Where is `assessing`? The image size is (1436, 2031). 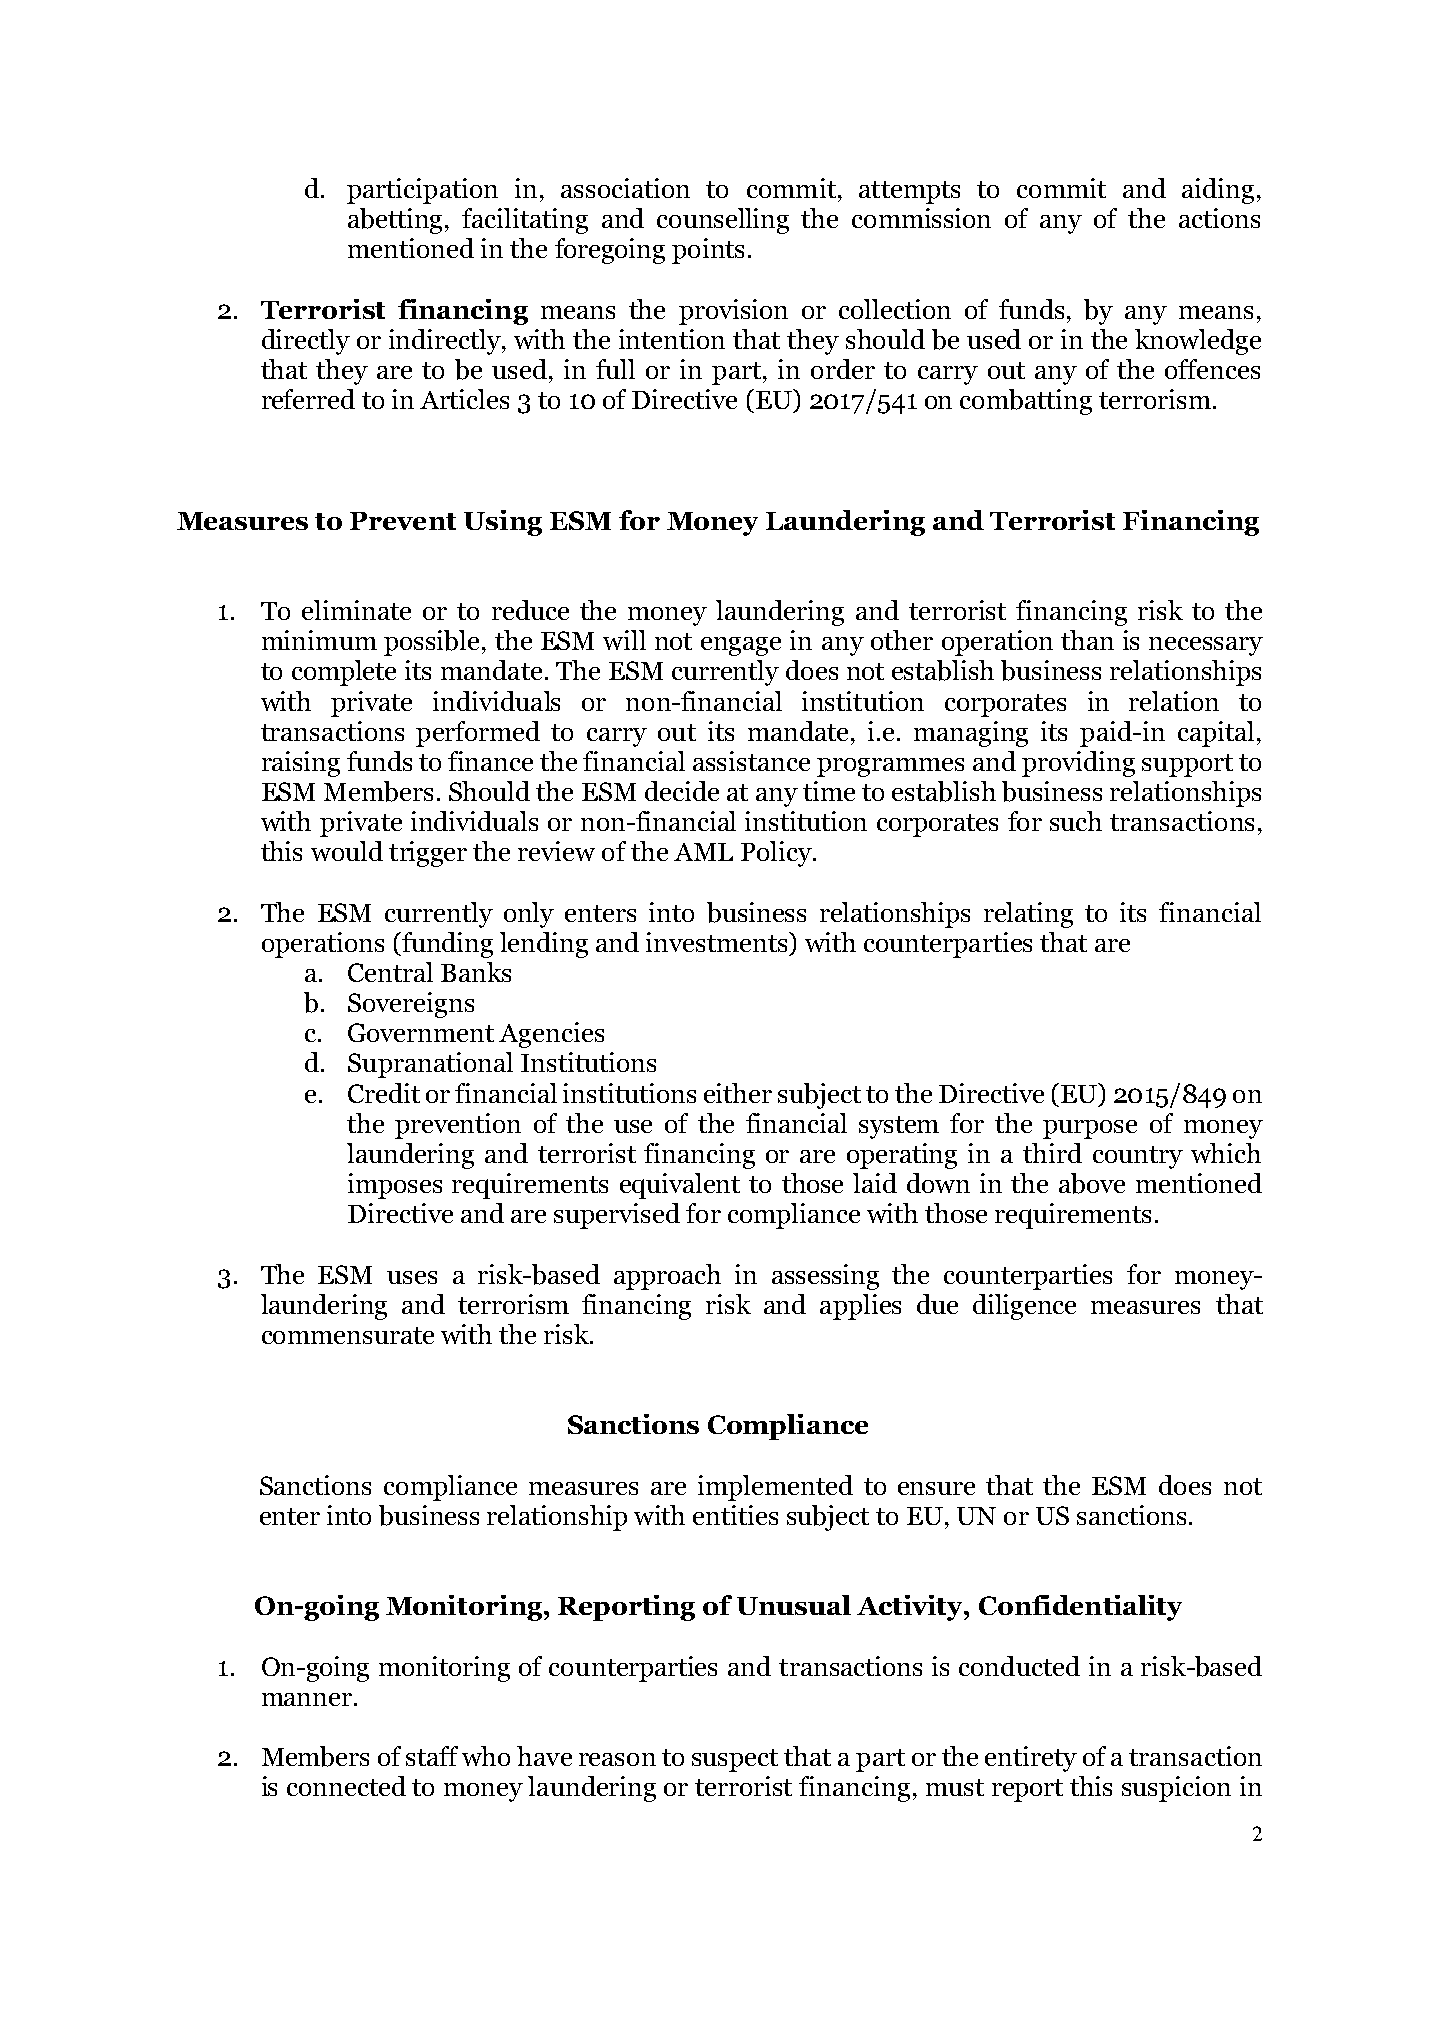
assessing is located at coordinates (825, 1277).
